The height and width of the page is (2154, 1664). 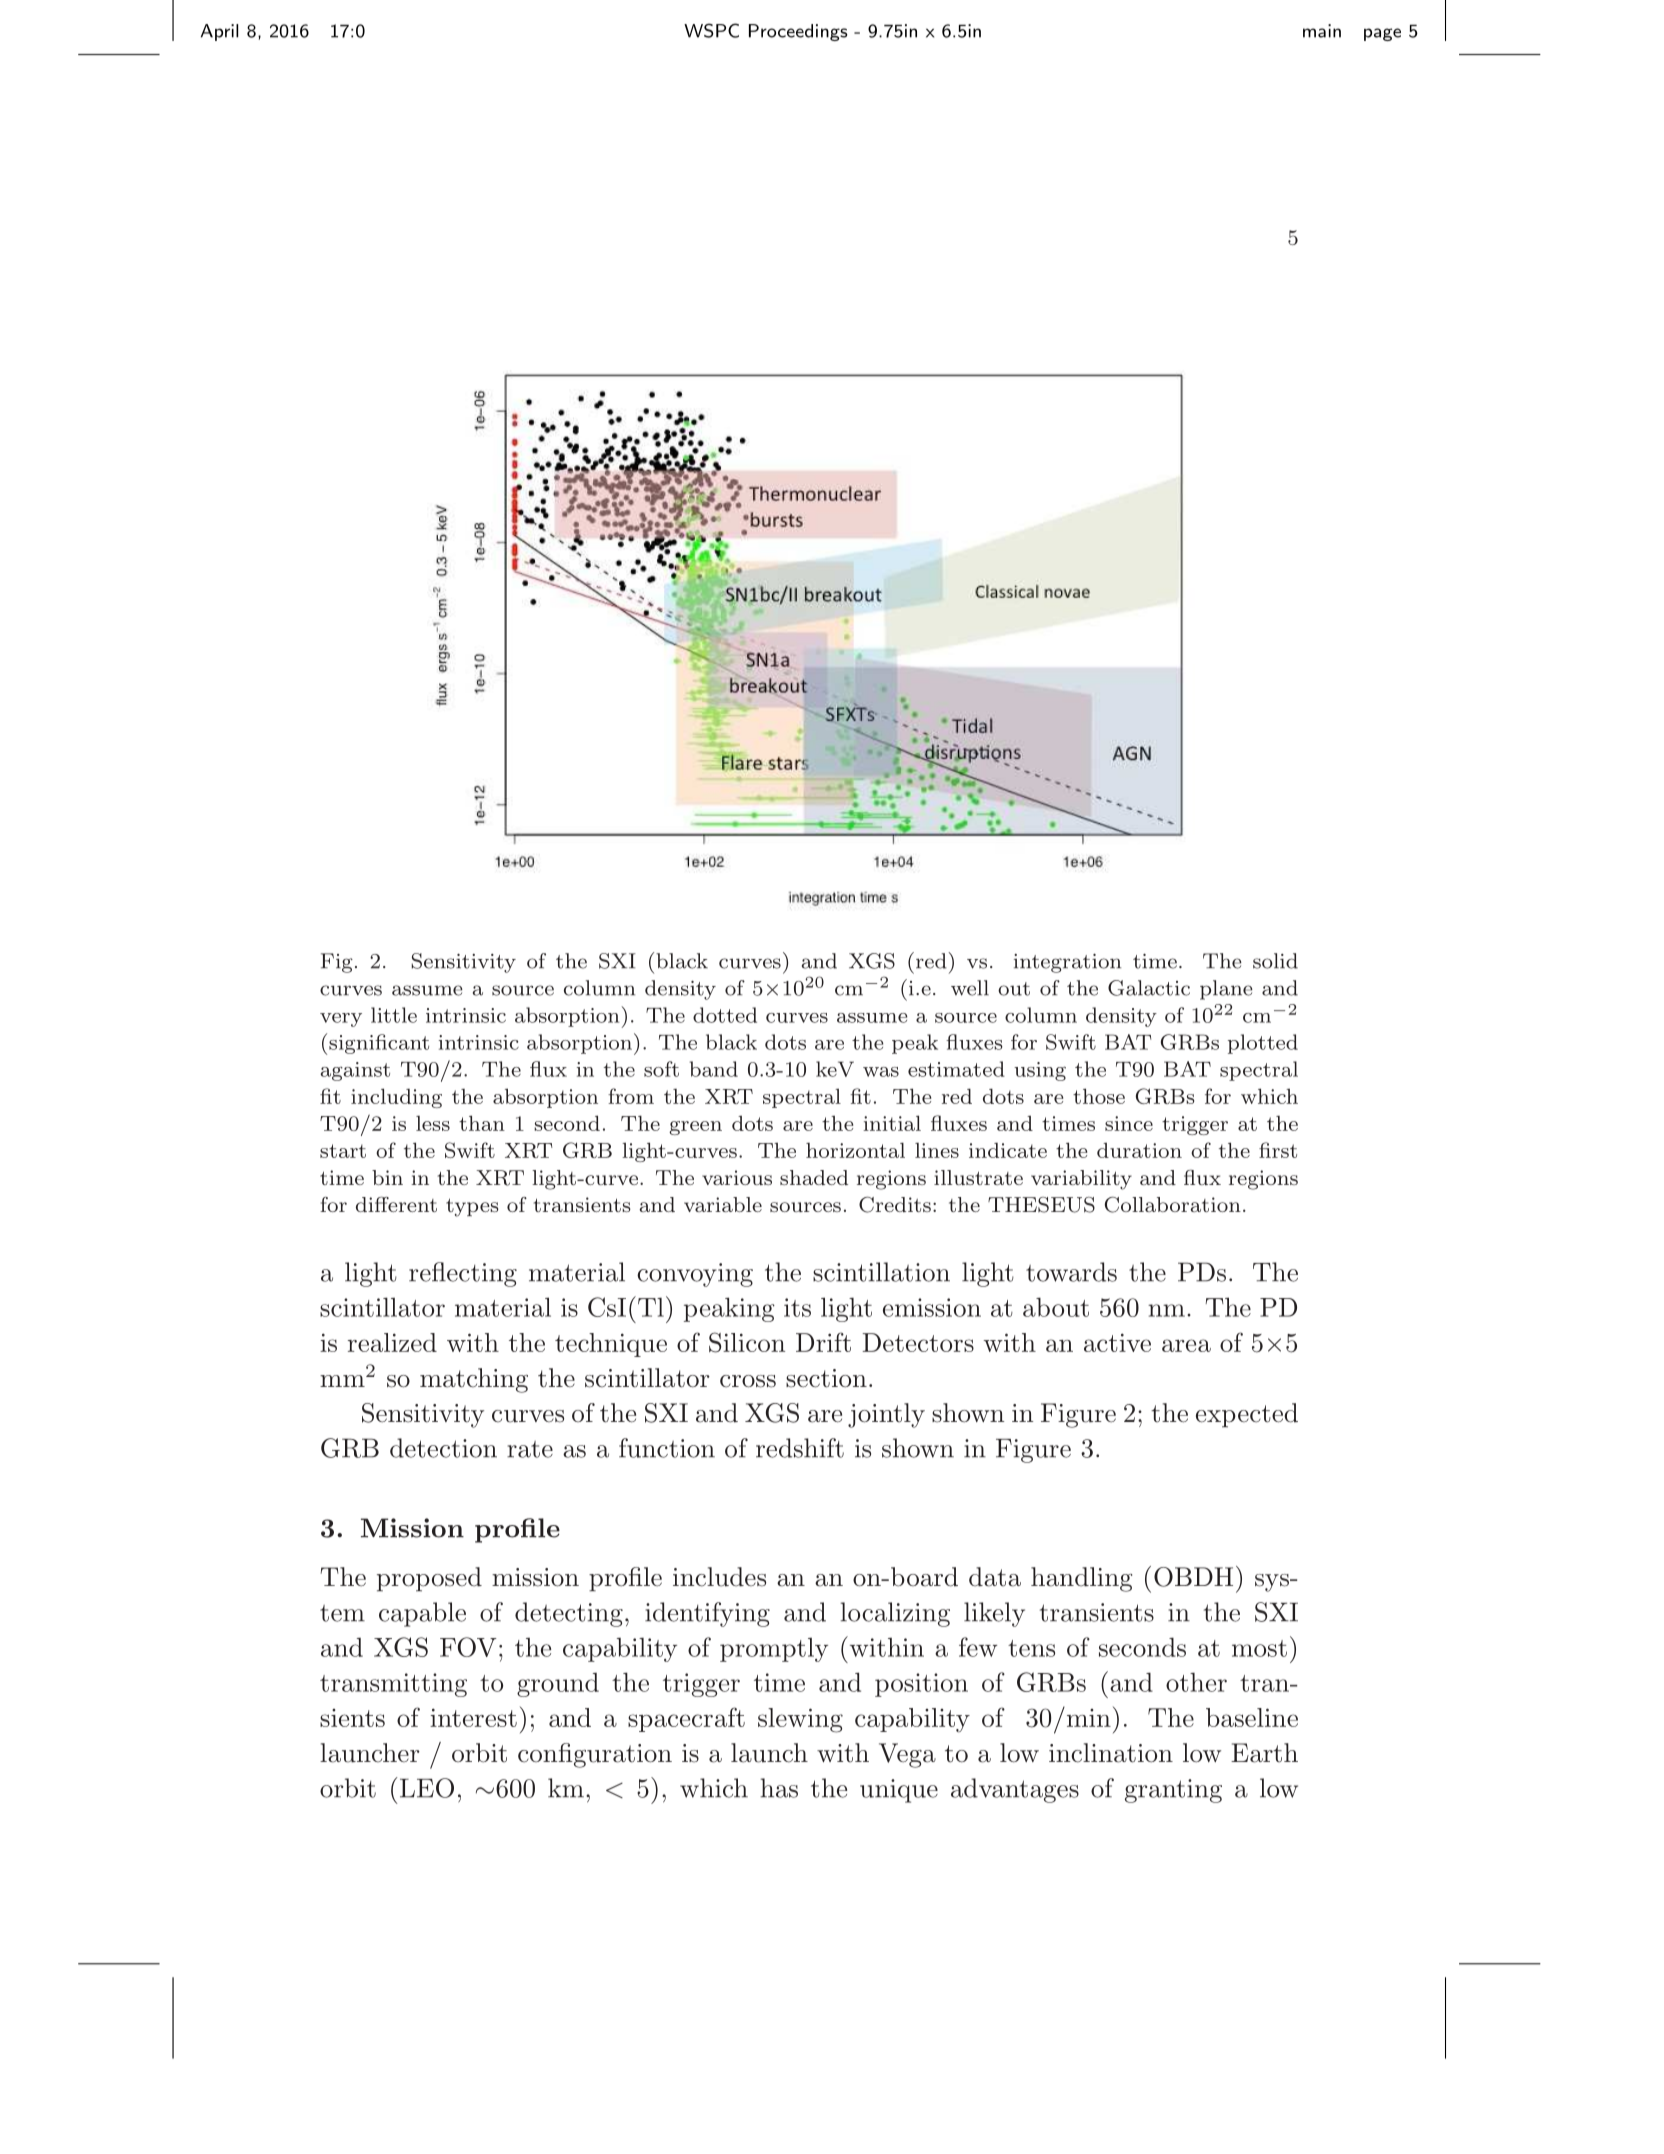 What do you see at coordinates (425, 1787) in the page?
I see `LEO` at bounding box center [425, 1787].
